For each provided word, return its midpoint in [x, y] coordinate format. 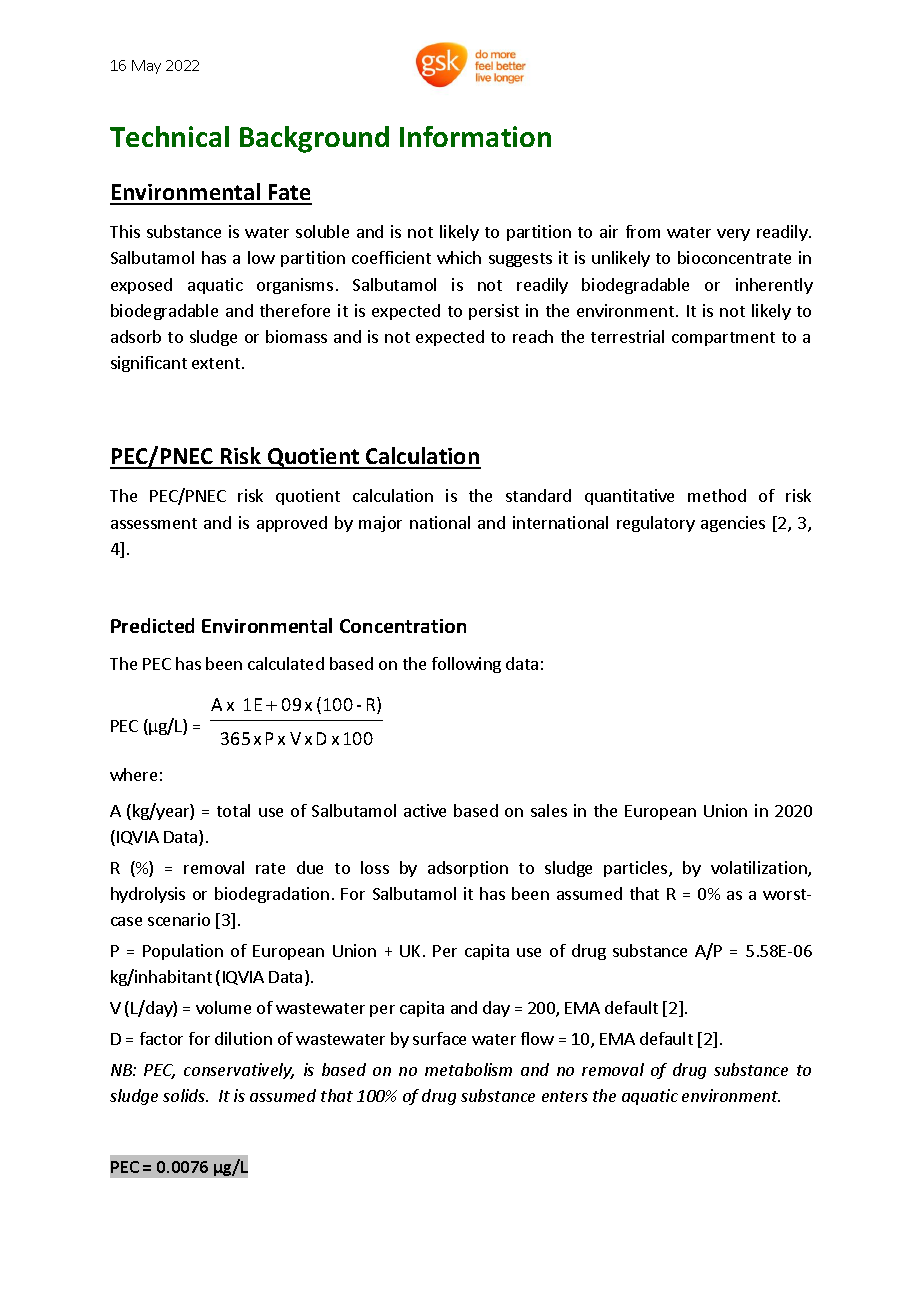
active [425, 810]
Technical [169, 136]
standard [538, 495]
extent [216, 363]
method [717, 495]
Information [475, 136]
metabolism [468, 1069]
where [133, 774]
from [643, 231]
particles [637, 869]
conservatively [239, 1071]
